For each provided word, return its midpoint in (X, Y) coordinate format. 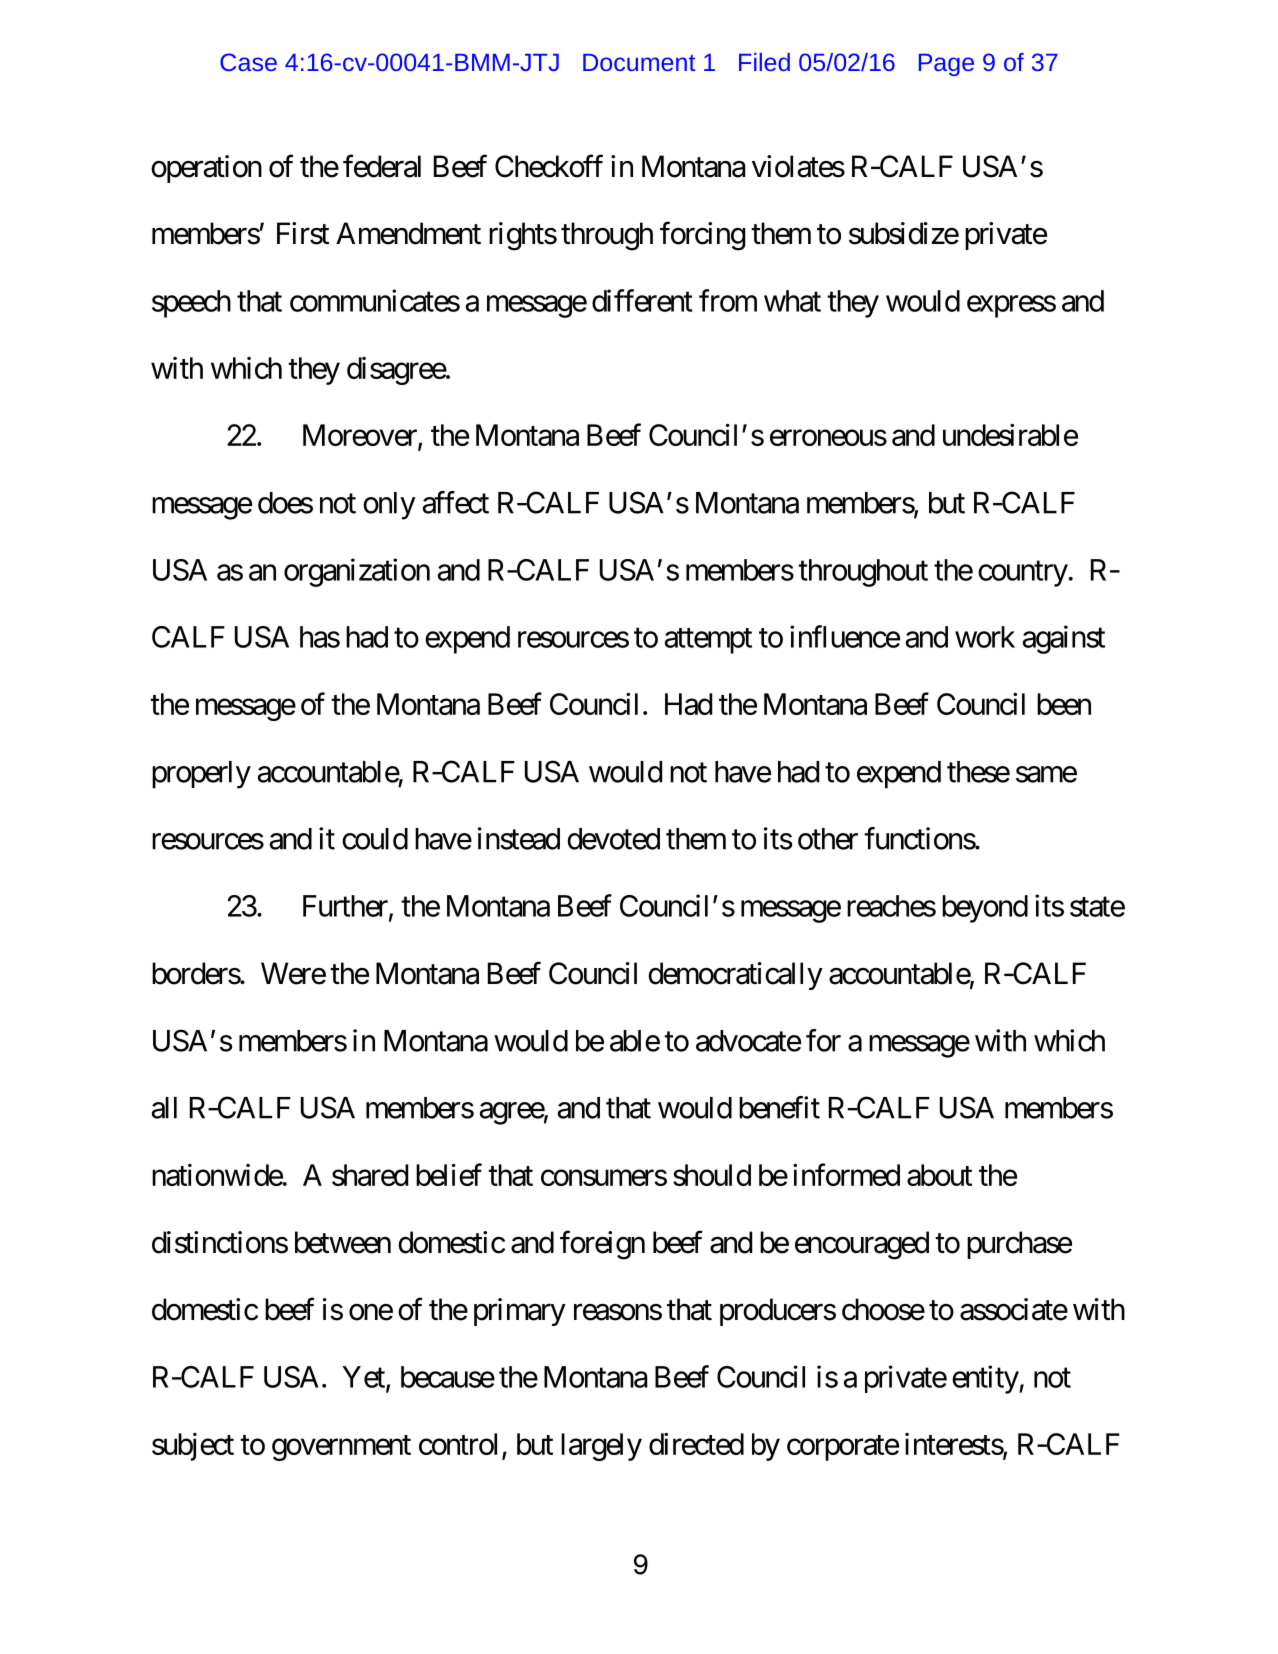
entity (986, 1379)
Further (345, 906)
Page (946, 65)
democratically (735, 976)
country (1023, 574)
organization (357, 572)
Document (639, 62)
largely (601, 1447)
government (341, 1448)
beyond (985, 909)
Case (248, 62)
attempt (708, 641)
